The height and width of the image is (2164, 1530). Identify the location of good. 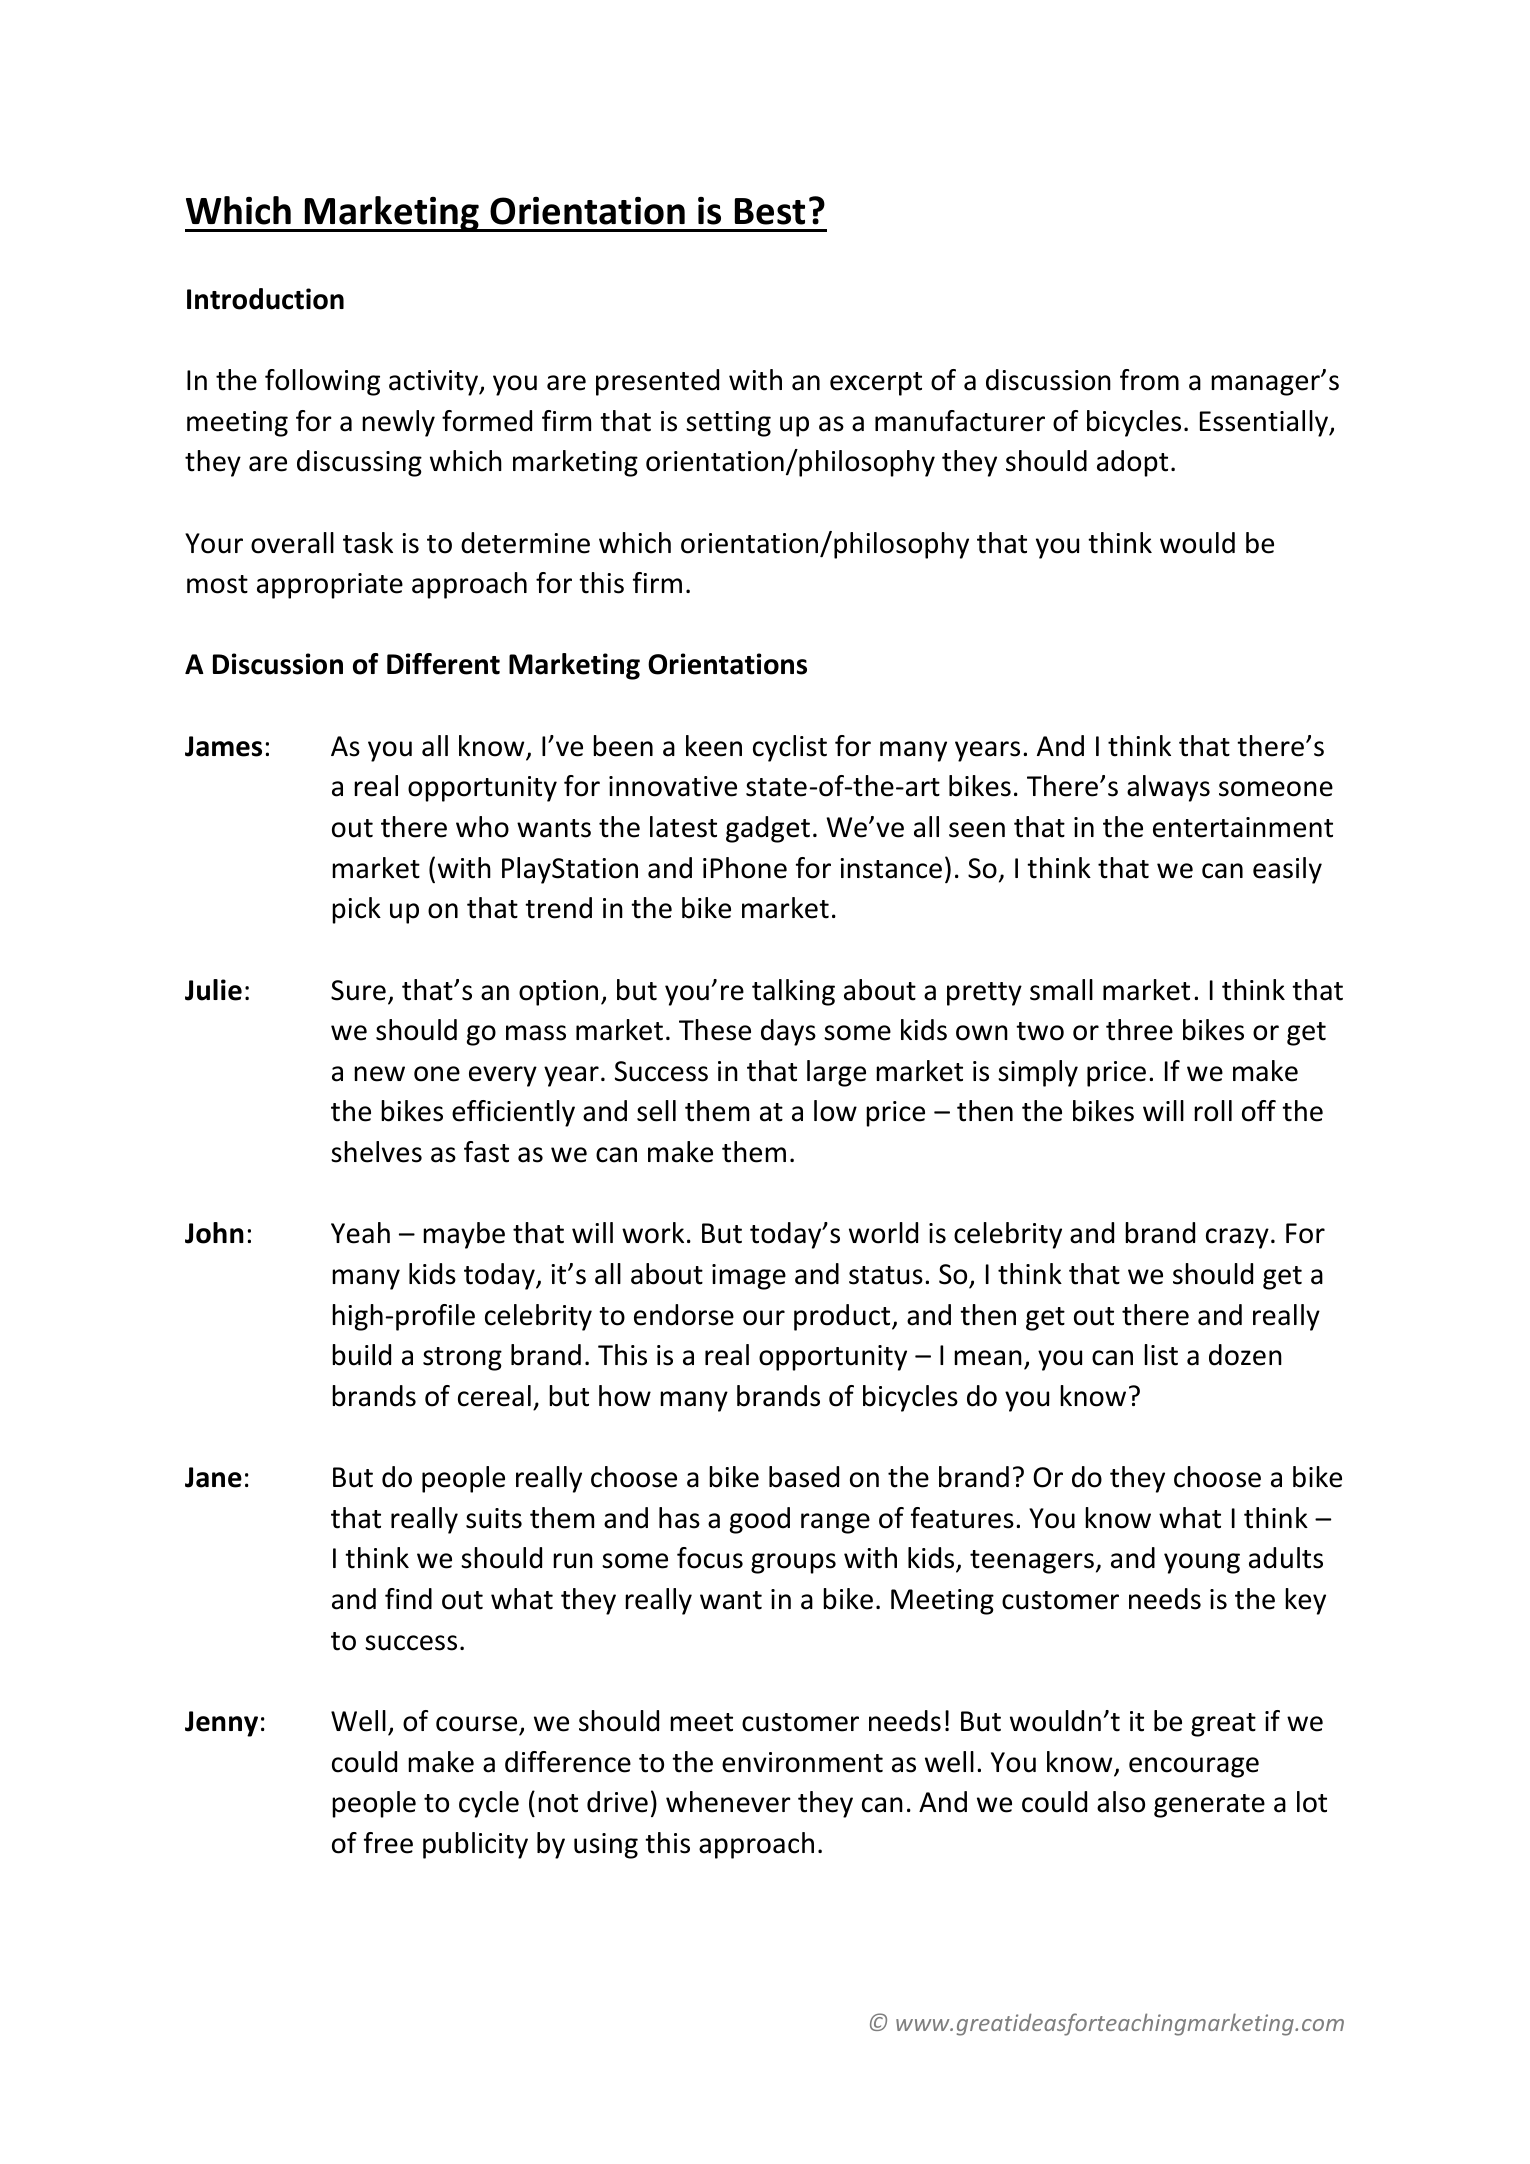
(760, 1520).
